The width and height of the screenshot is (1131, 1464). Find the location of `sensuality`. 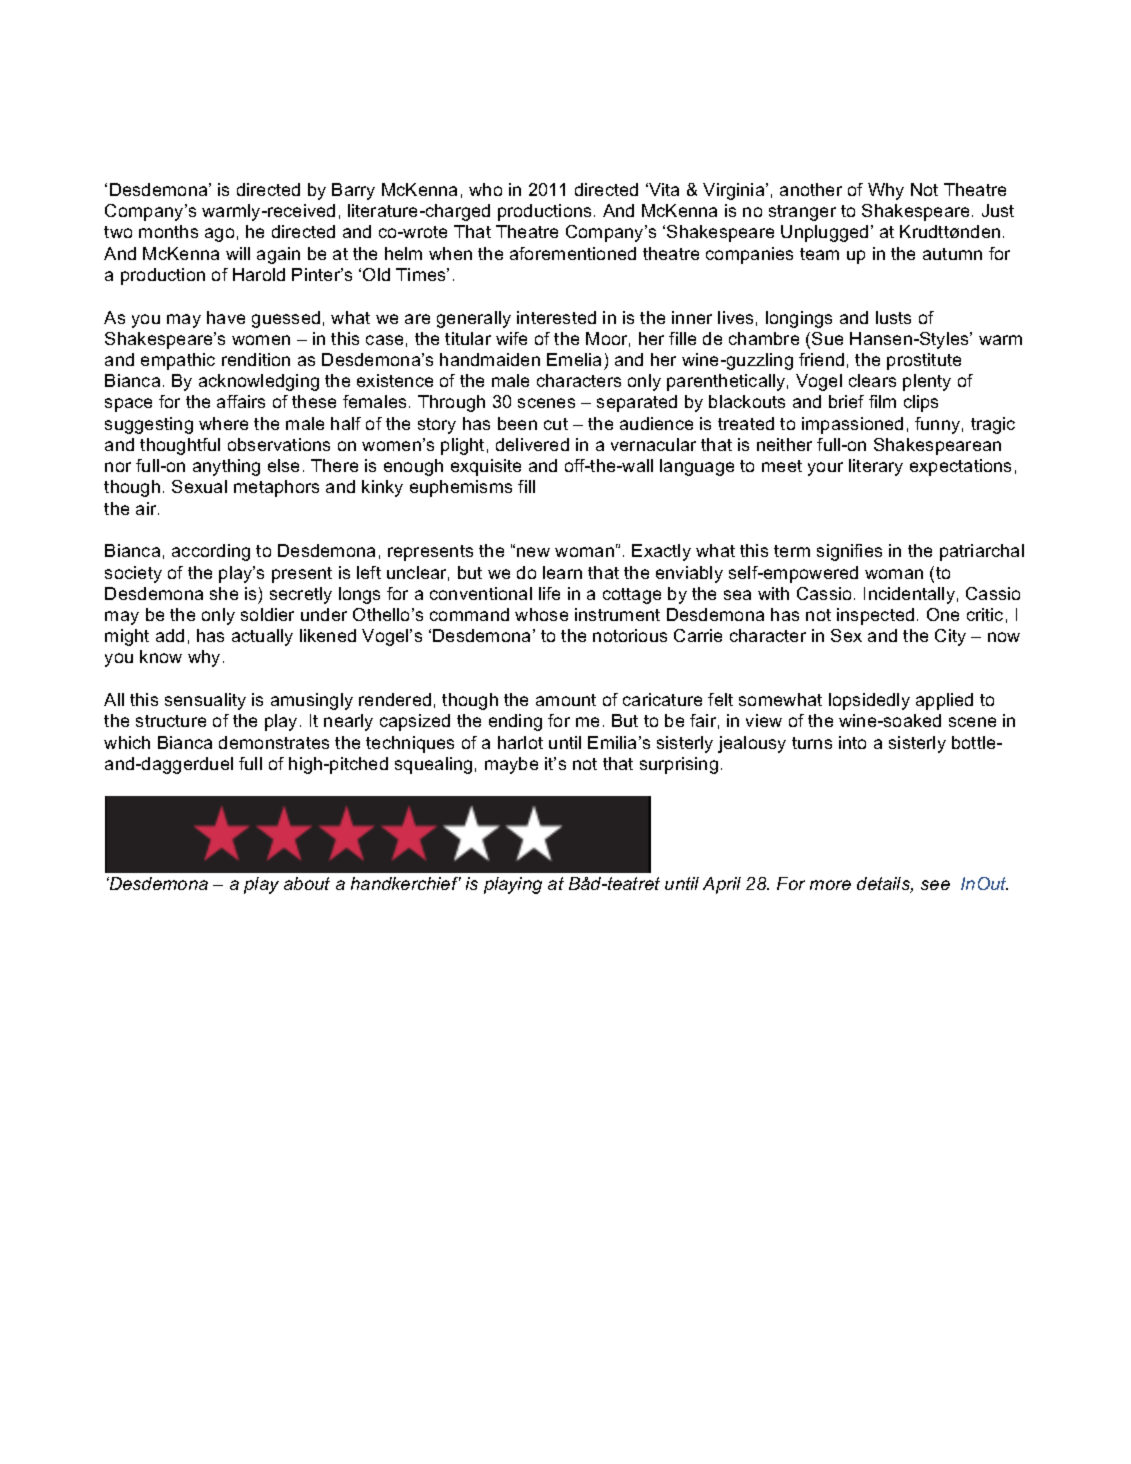

sensuality is located at coordinates (205, 701).
